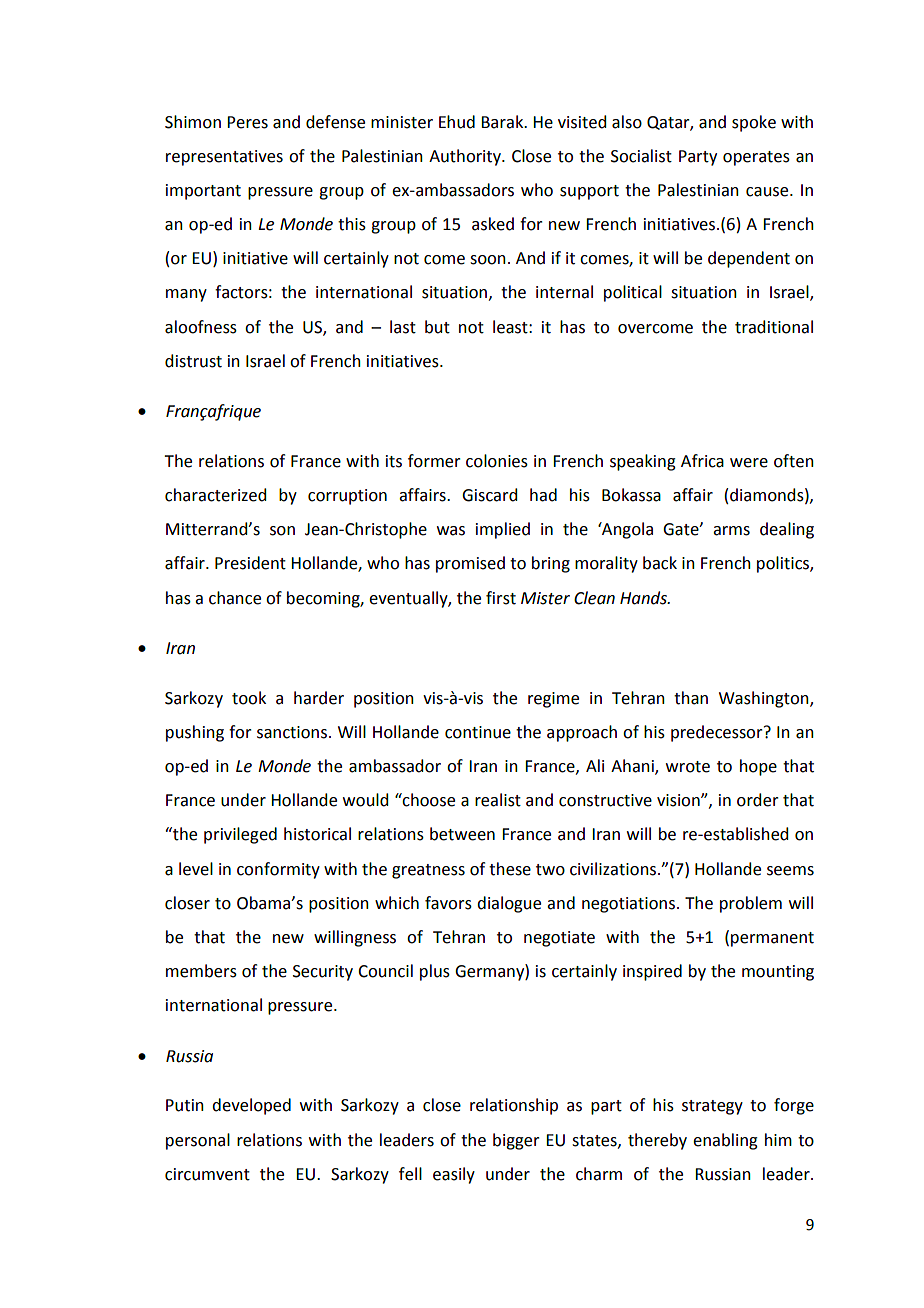 This document has width=924, height=1308. Describe the element at coordinates (758, 800) in the document. I see `order` at that location.
